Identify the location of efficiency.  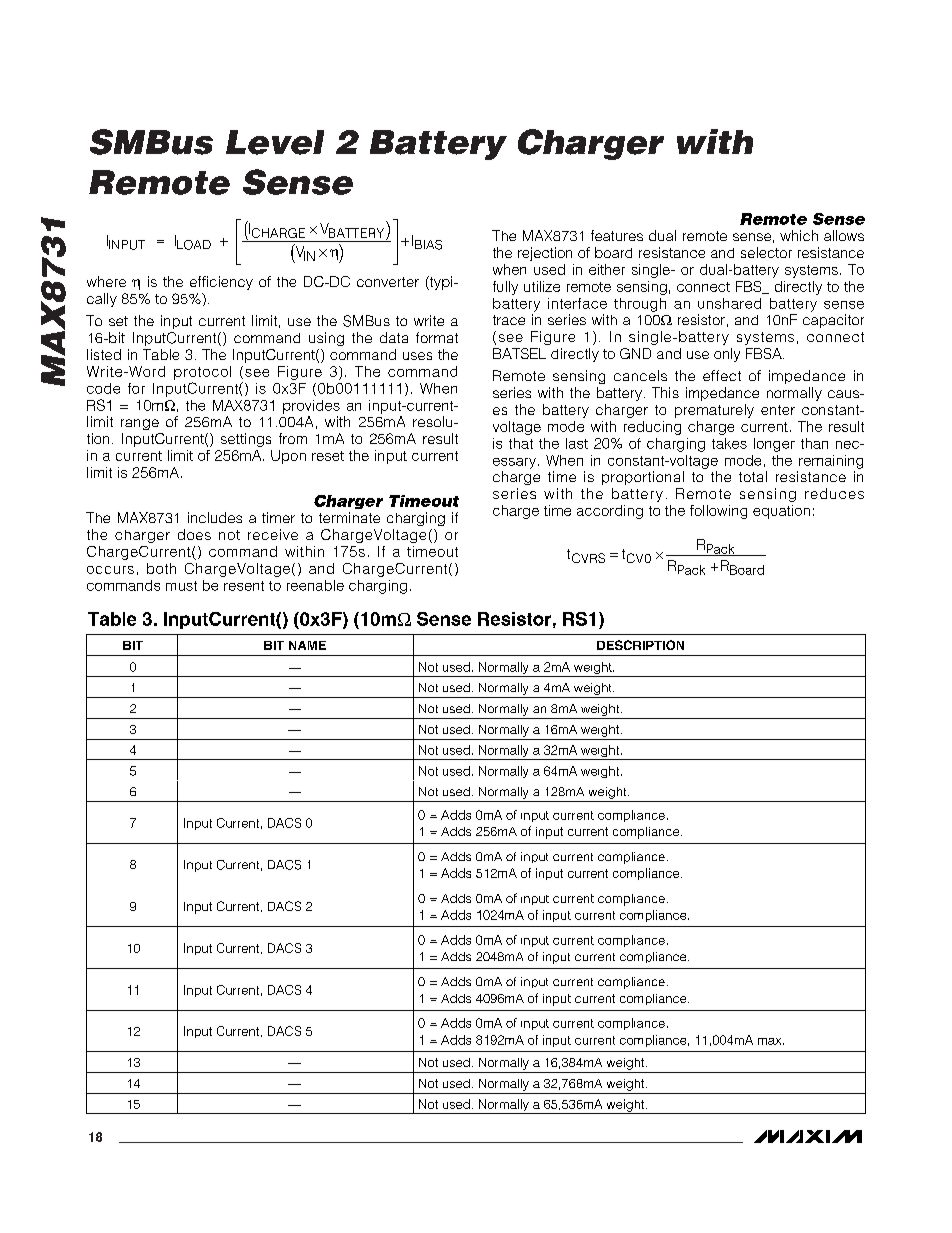
(221, 283).
